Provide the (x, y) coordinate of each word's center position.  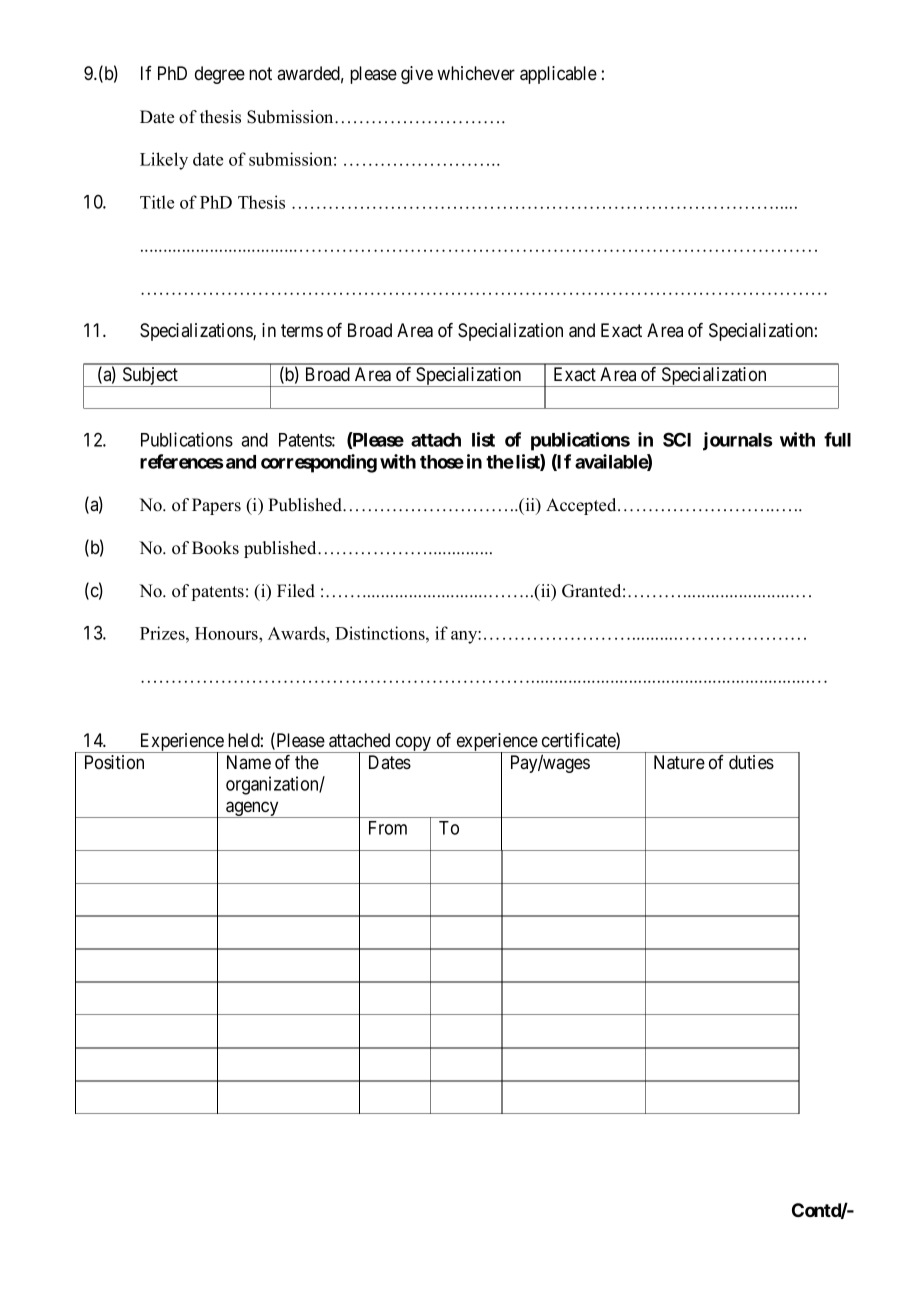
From (388, 828)
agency (252, 809)
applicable (558, 75)
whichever (476, 73)
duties (751, 762)
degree (220, 75)
